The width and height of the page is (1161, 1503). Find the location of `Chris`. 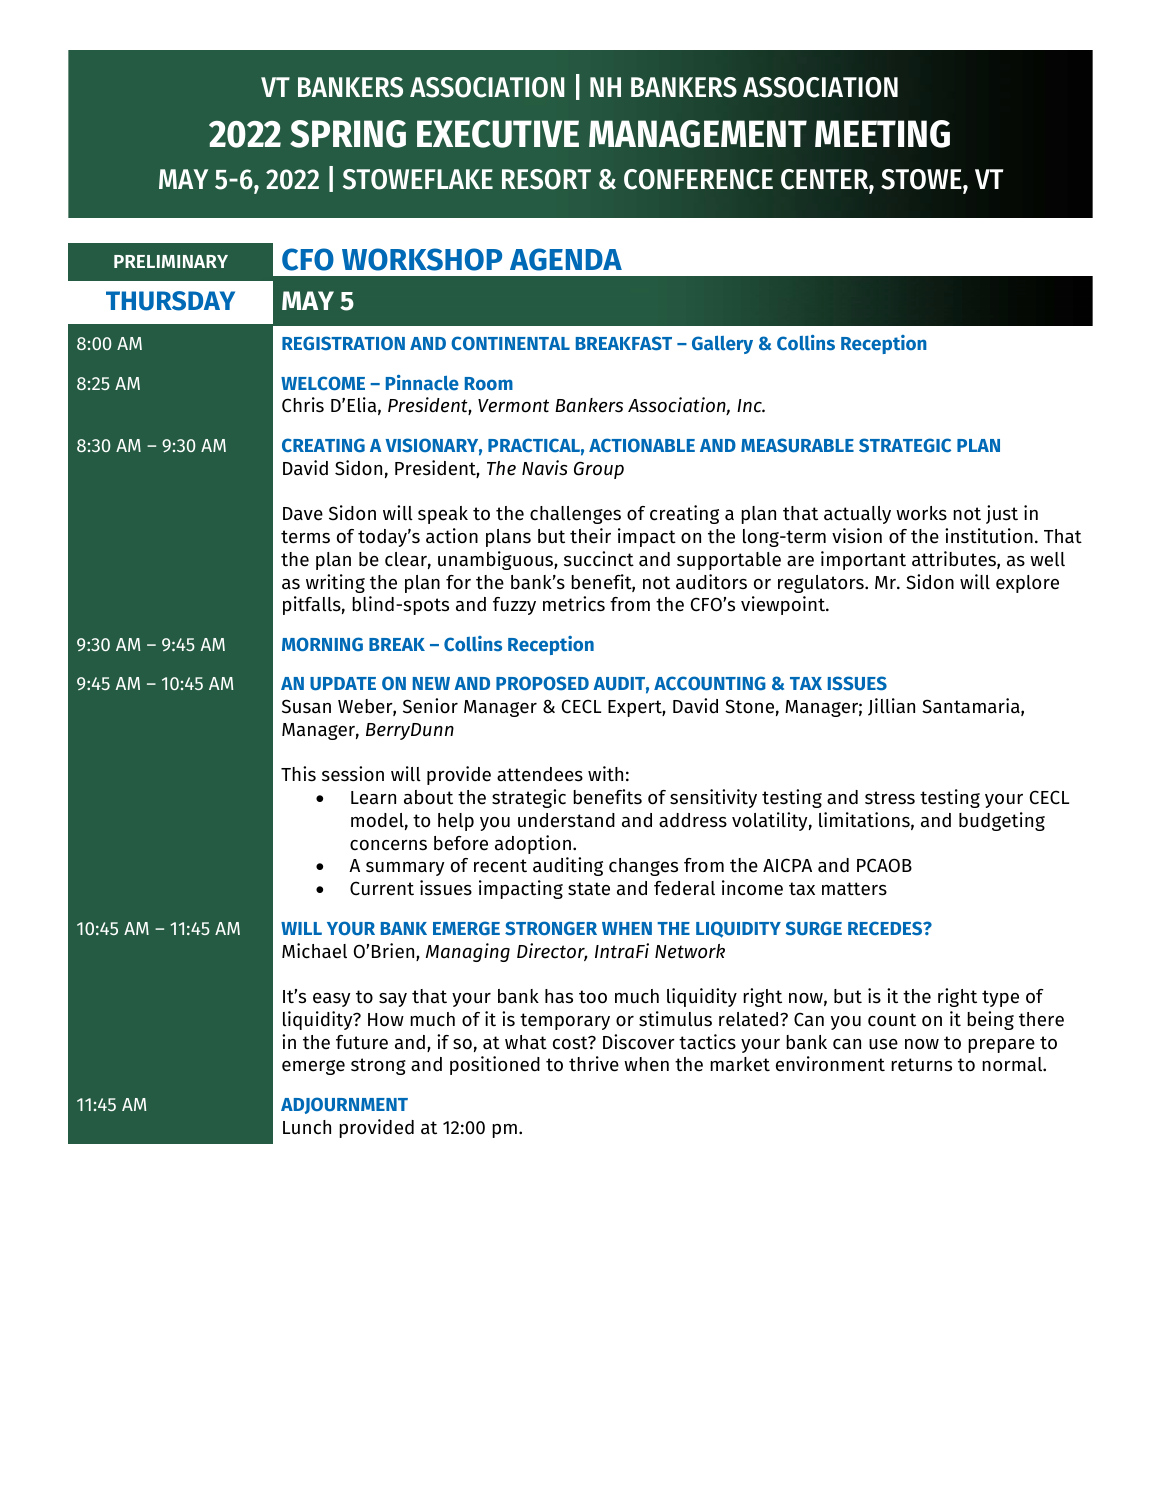

Chris is located at coordinates (303, 405).
